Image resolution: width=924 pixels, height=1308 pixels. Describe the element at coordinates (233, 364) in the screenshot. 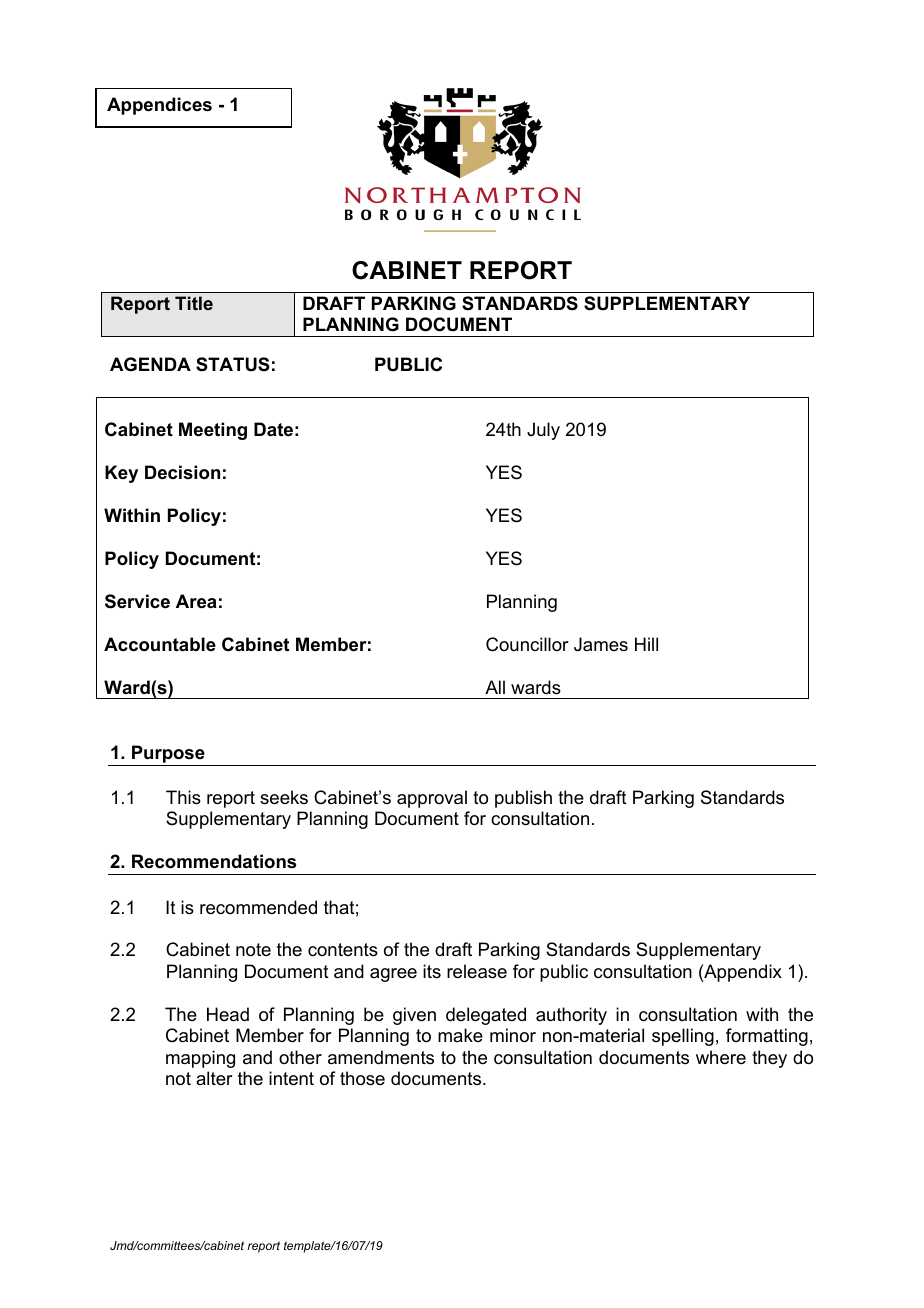

I see `STATUS` at that location.
